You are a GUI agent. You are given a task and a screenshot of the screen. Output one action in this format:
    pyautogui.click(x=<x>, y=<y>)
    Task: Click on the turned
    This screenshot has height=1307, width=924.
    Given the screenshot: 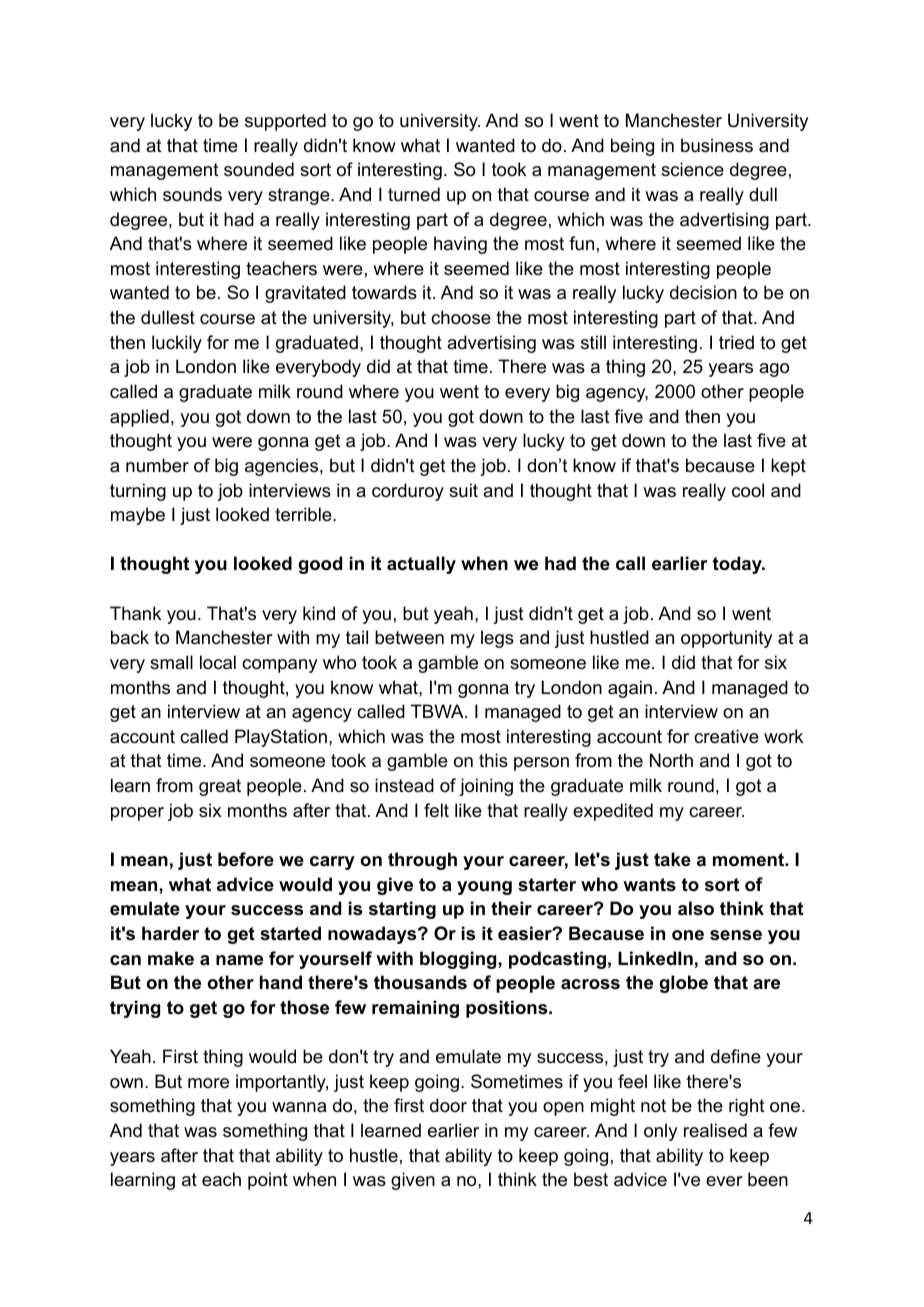 What is the action you would take?
    pyautogui.click(x=414, y=194)
